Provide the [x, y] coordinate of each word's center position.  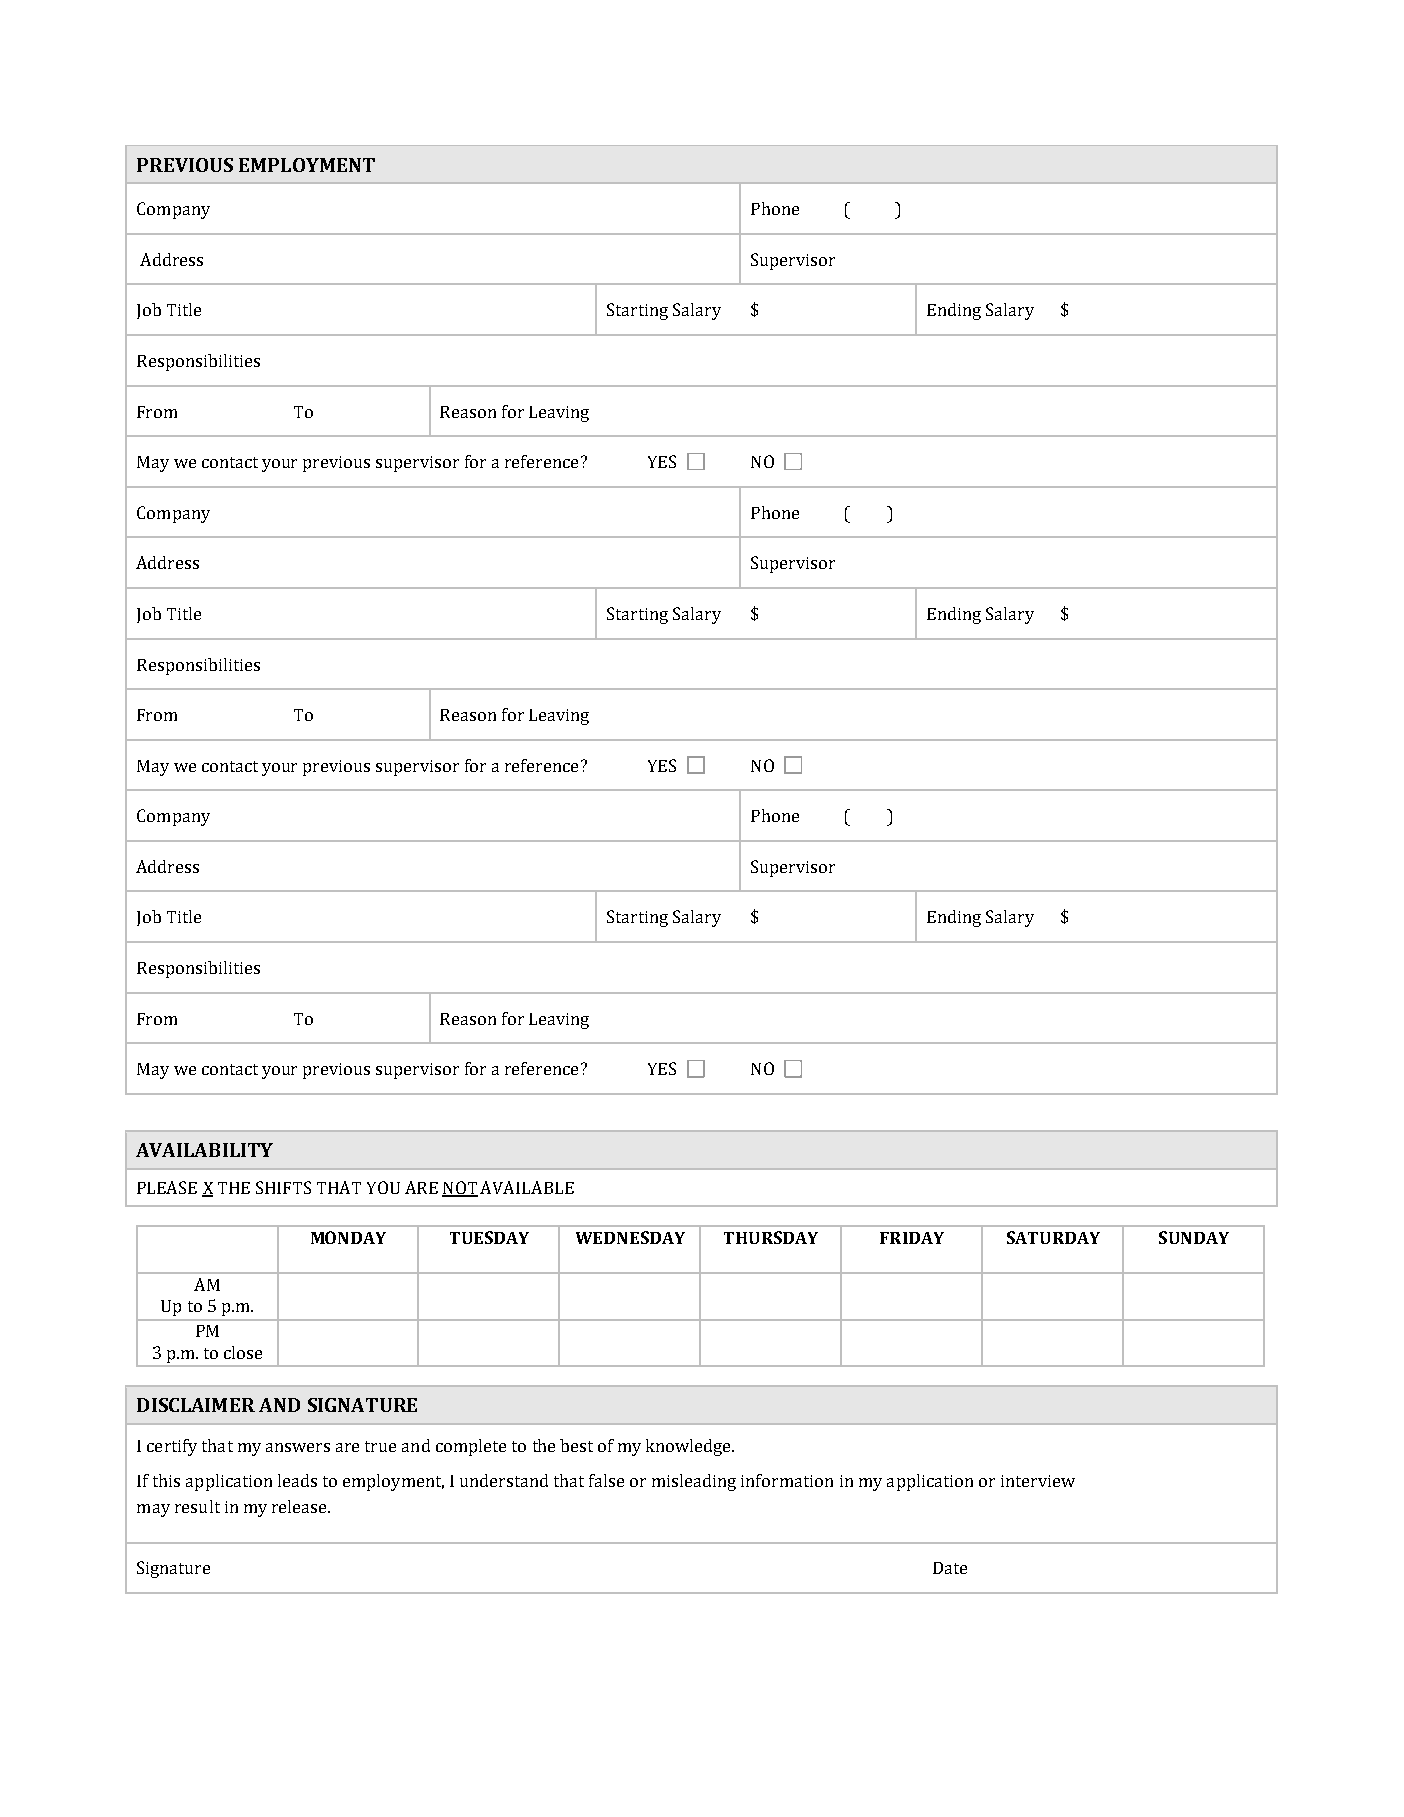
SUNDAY [1194, 1237]
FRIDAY [912, 1238]
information [787, 1480]
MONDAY [348, 1237]
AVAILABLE [527, 1187]
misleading [694, 1482]
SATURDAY [1053, 1237]
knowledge [690, 1447]
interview [1038, 1481]
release [301, 1506]
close [243, 1352]
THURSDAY [771, 1237]
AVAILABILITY [204, 1150]
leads [297, 1480]
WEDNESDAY [630, 1237]
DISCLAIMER [196, 1405]
